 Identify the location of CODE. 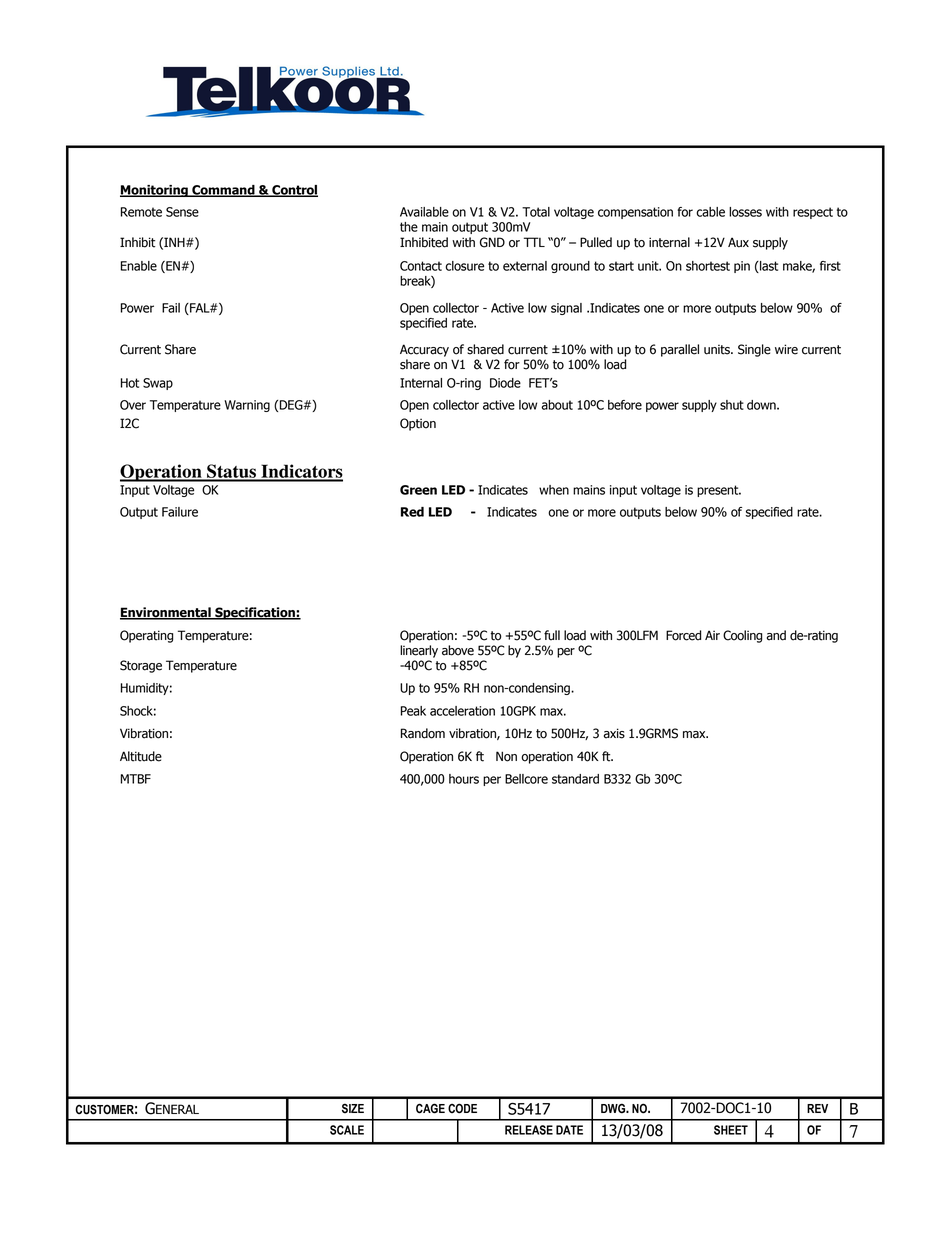
(462, 1108).
